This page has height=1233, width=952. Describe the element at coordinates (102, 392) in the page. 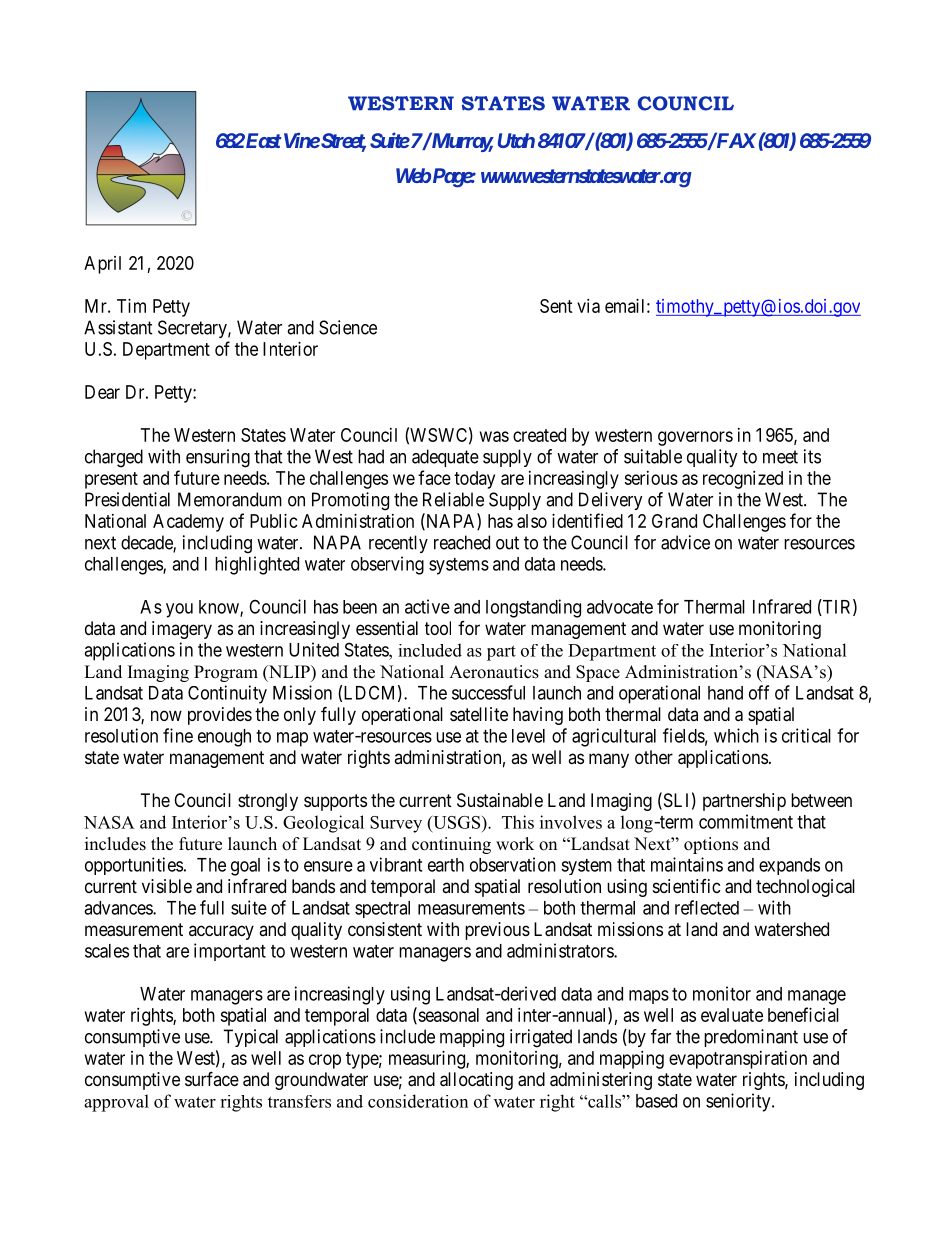

I see `Dear` at that location.
